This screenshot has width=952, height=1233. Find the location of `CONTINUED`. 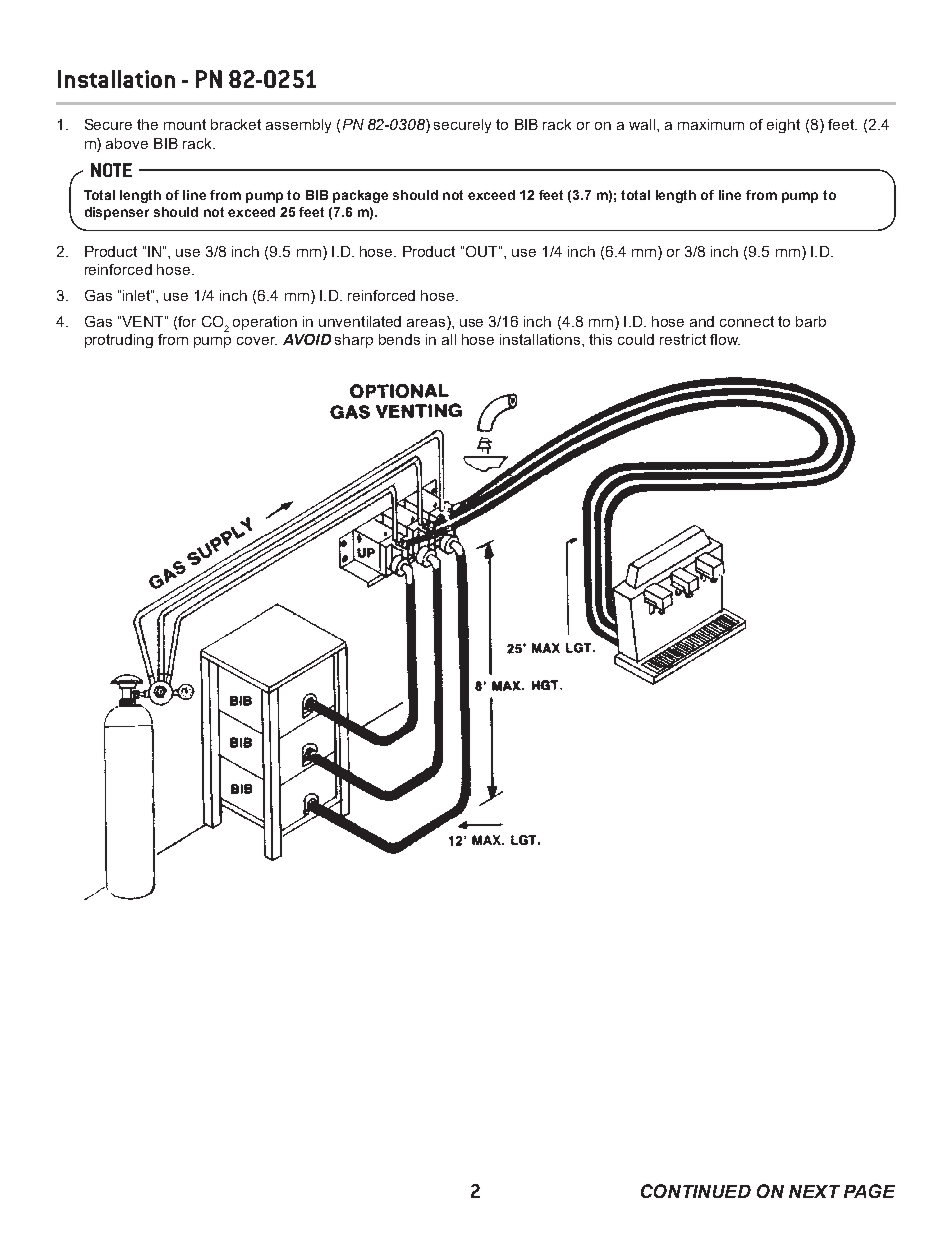

CONTINUED is located at coordinates (696, 1191).
